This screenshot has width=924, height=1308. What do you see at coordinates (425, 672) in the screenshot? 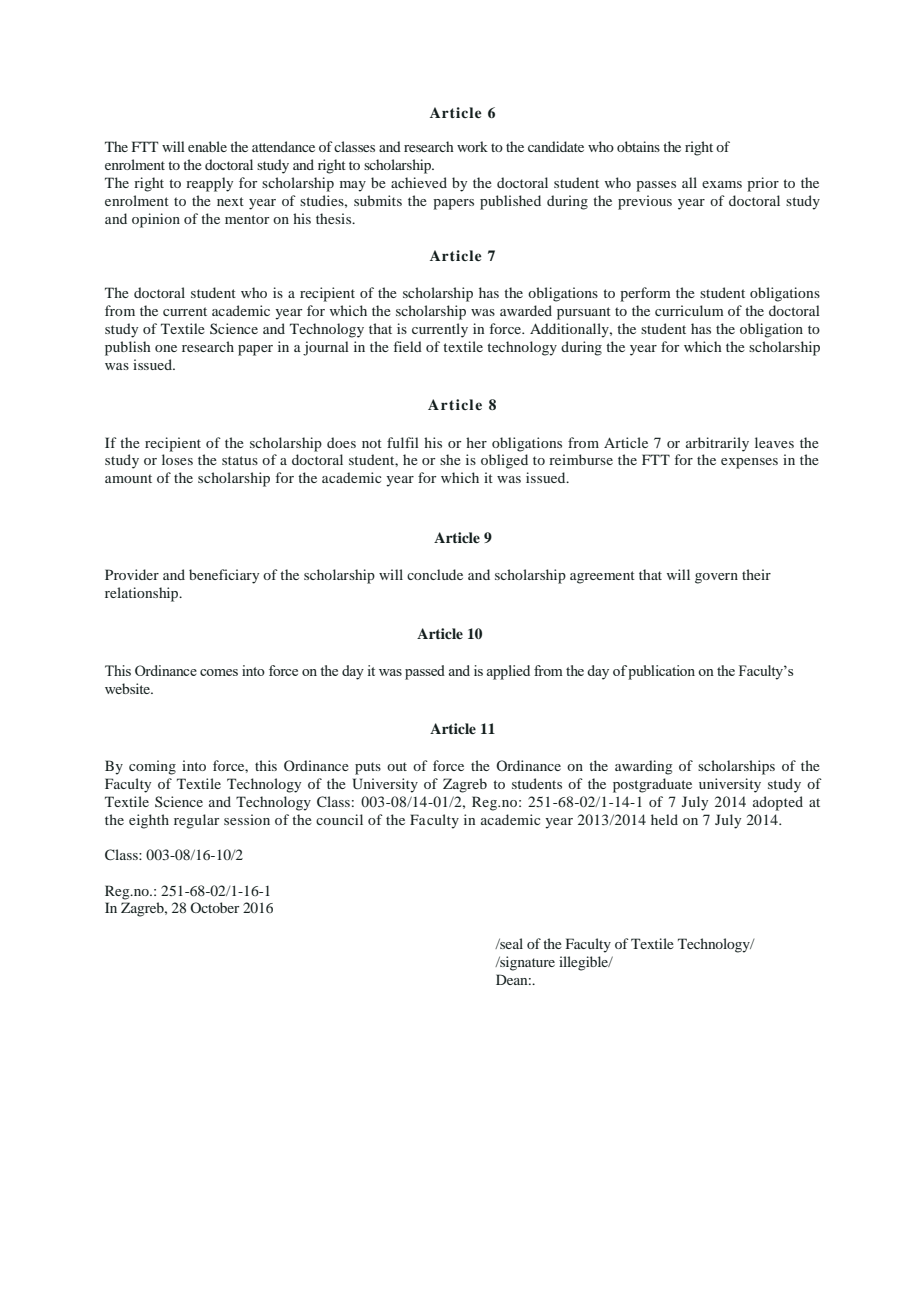
I see `passed` at bounding box center [425, 672].
